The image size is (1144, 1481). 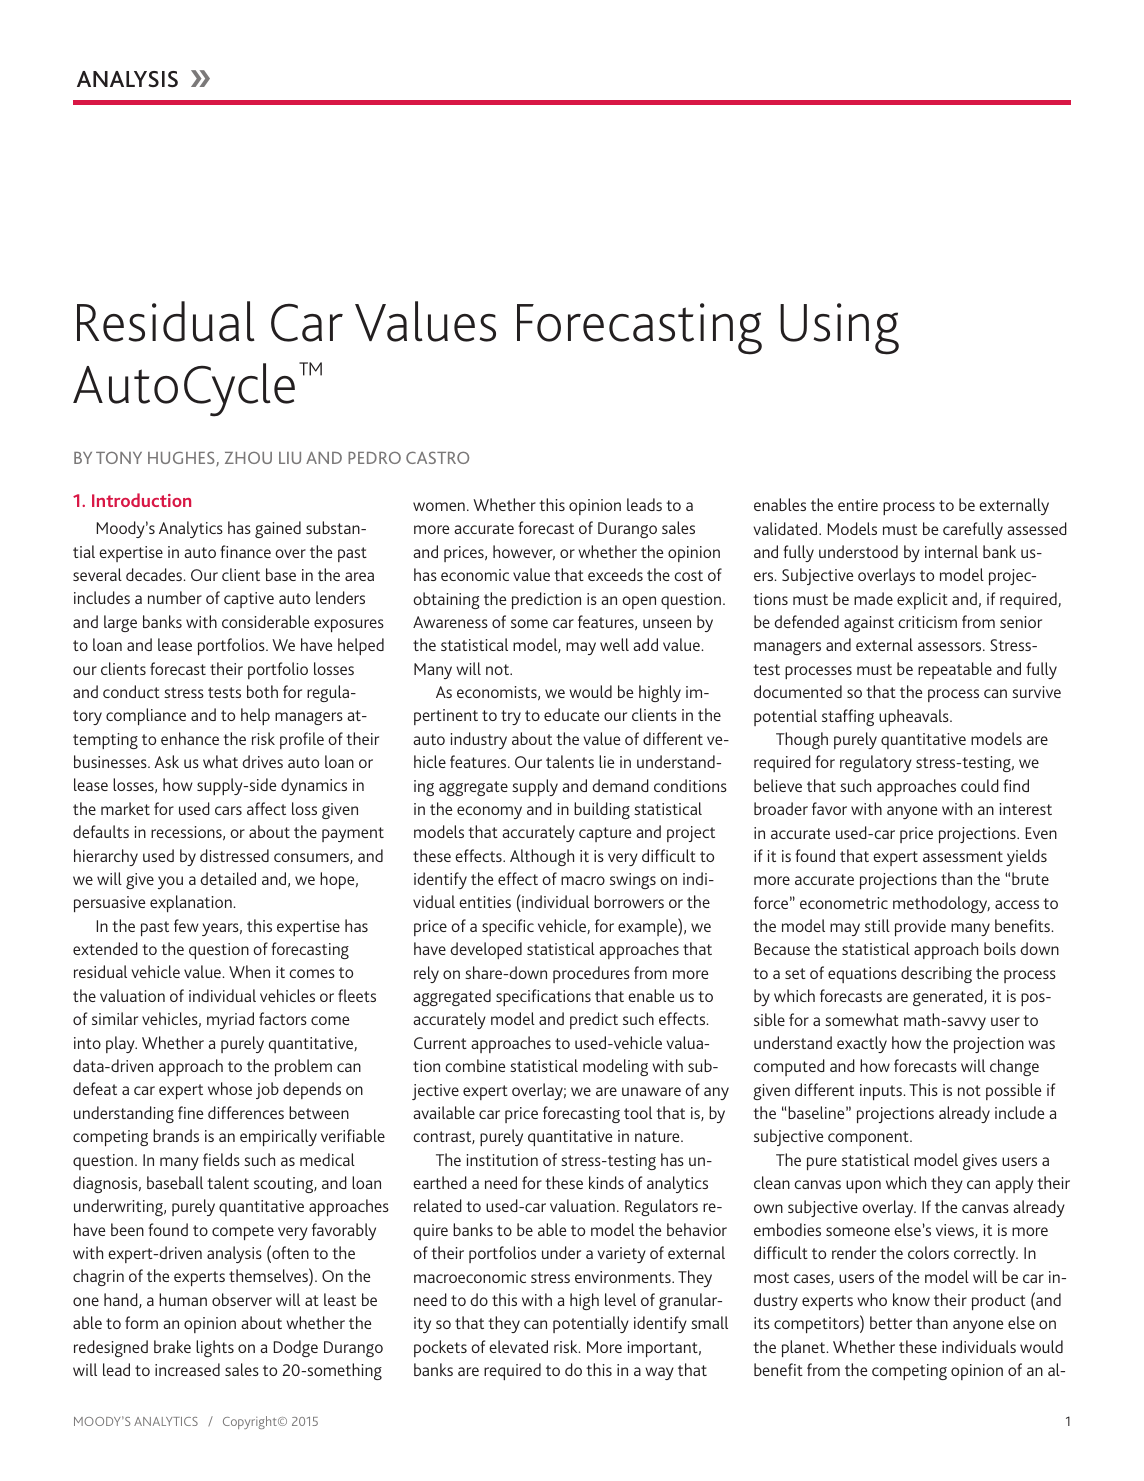 What do you see at coordinates (182, 458) in the page?
I see `HUGHES` at bounding box center [182, 458].
